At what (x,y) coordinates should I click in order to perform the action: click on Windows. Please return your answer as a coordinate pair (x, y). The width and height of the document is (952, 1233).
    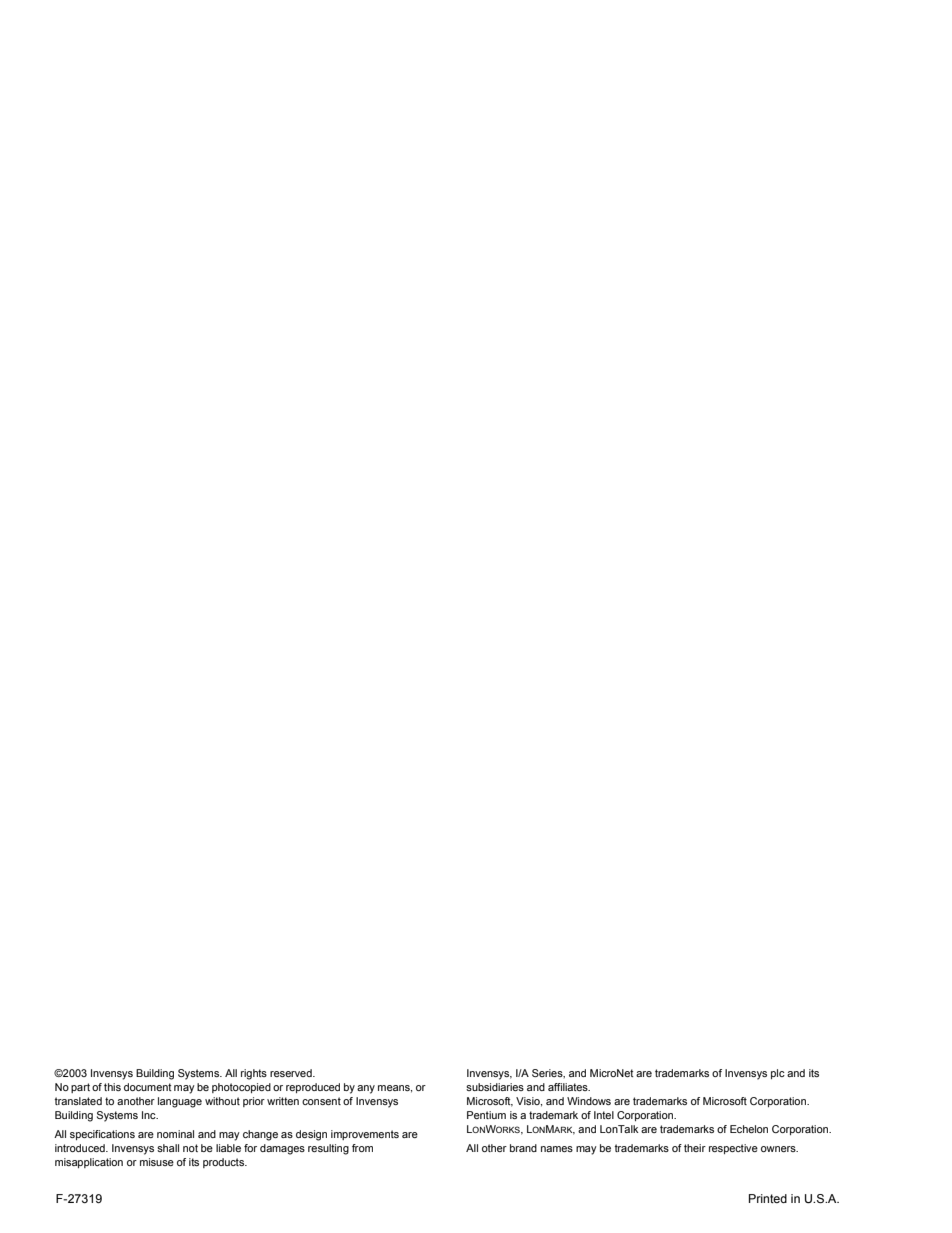
    Looking at the image, I should click on (589, 1101).
